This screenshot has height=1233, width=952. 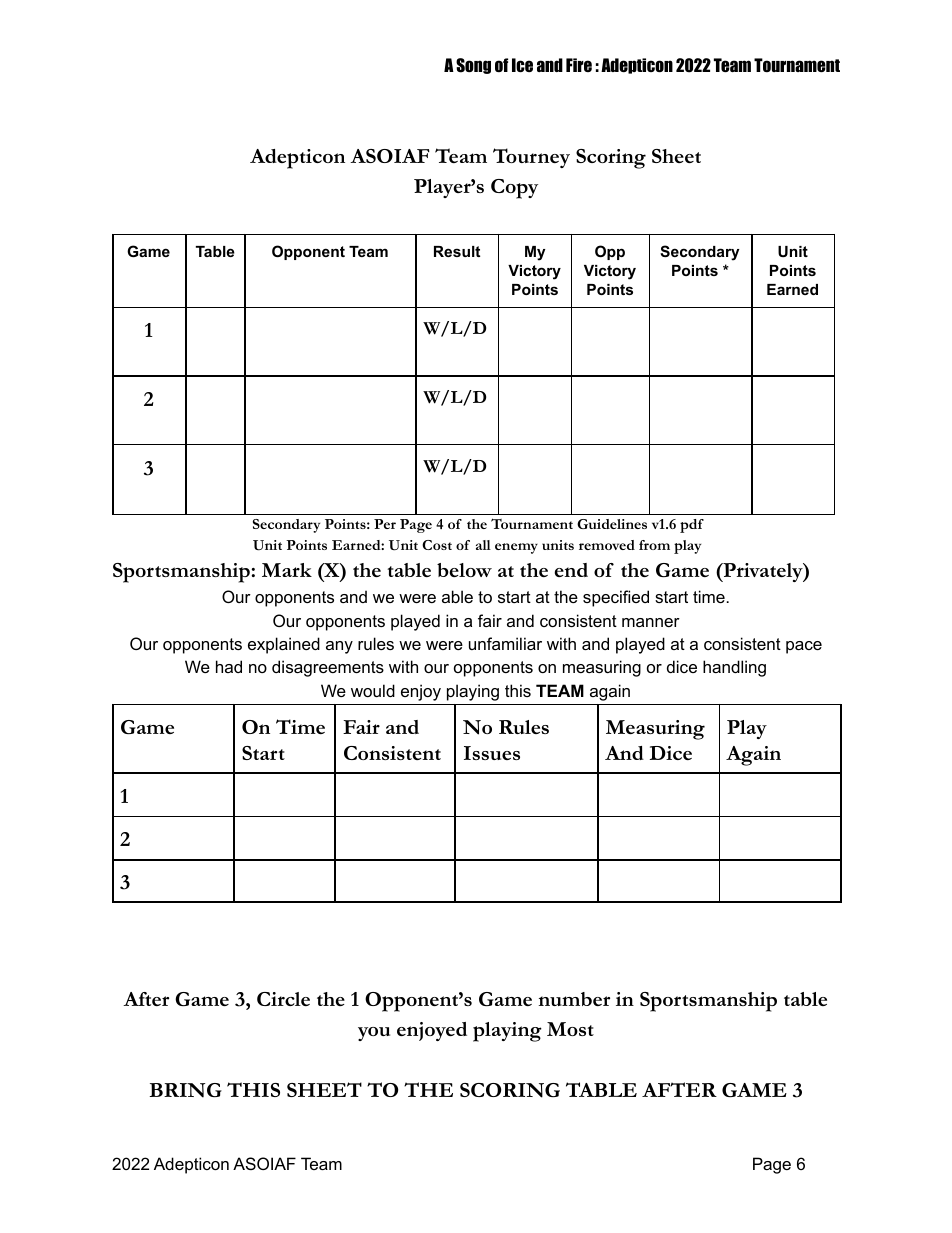 What do you see at coordinates (473, 66) in the screenshot?
I see `Song` at bounding box center [473, 66].
